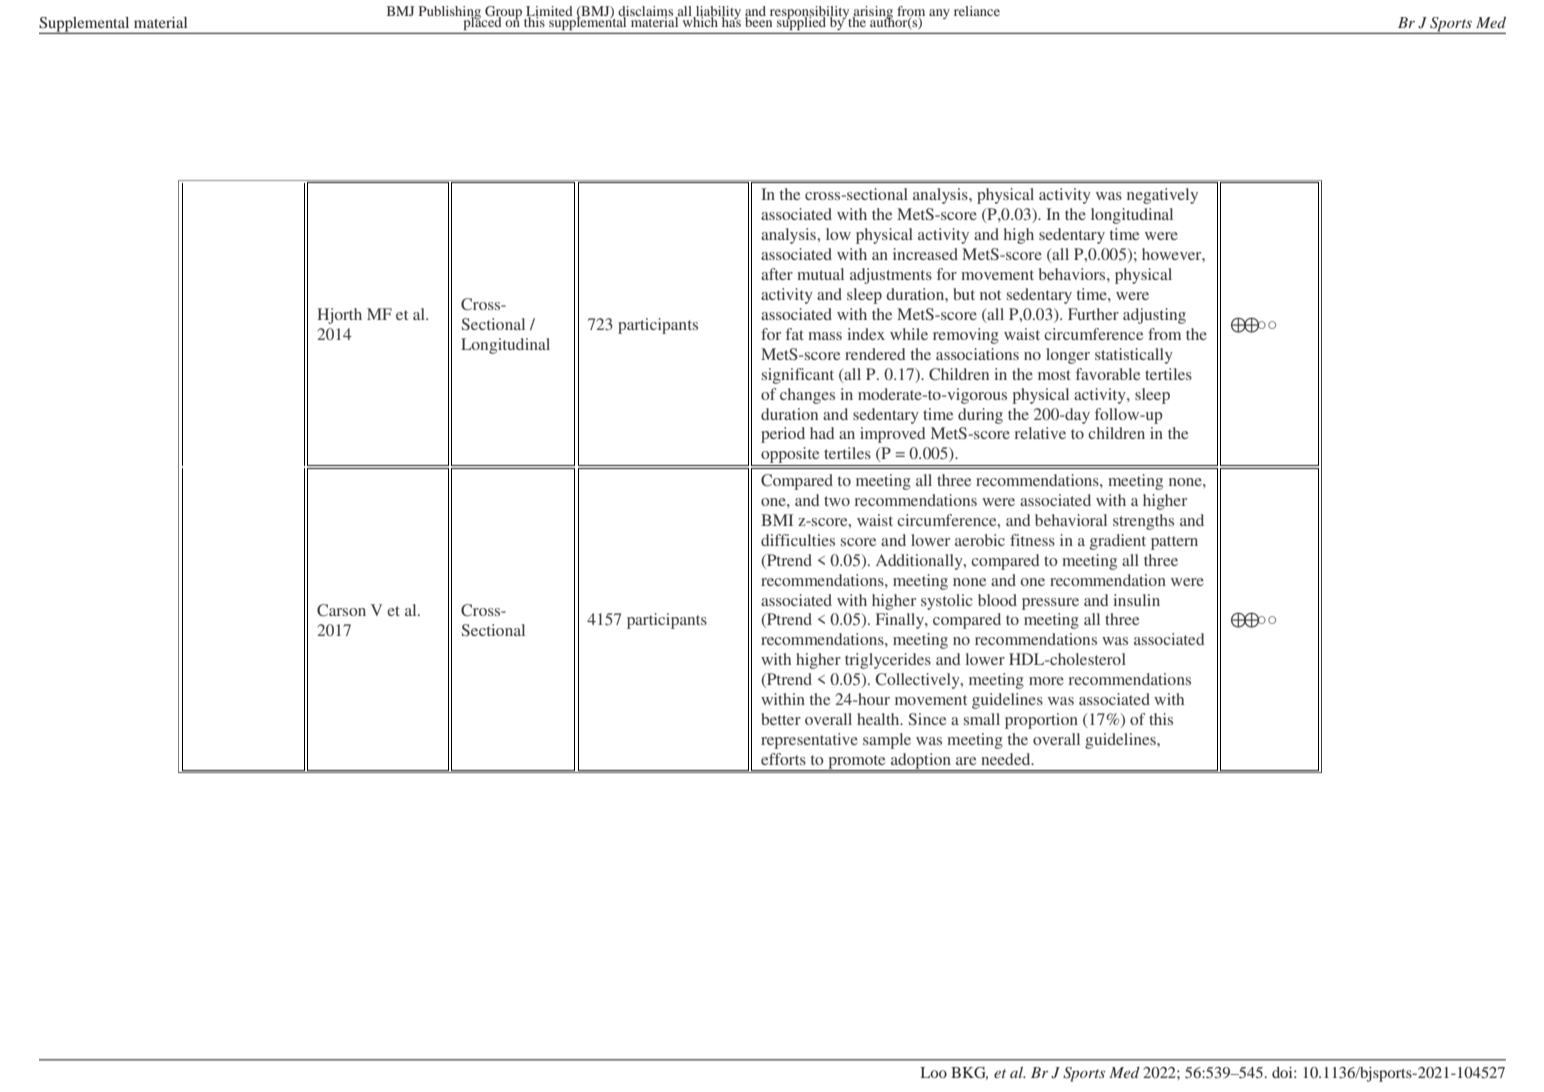 Image resolution: width=1544 pixels, height=1092 pixels. Describe the element at coordinates (807, 396) in the image. I see `changes` at that location.
